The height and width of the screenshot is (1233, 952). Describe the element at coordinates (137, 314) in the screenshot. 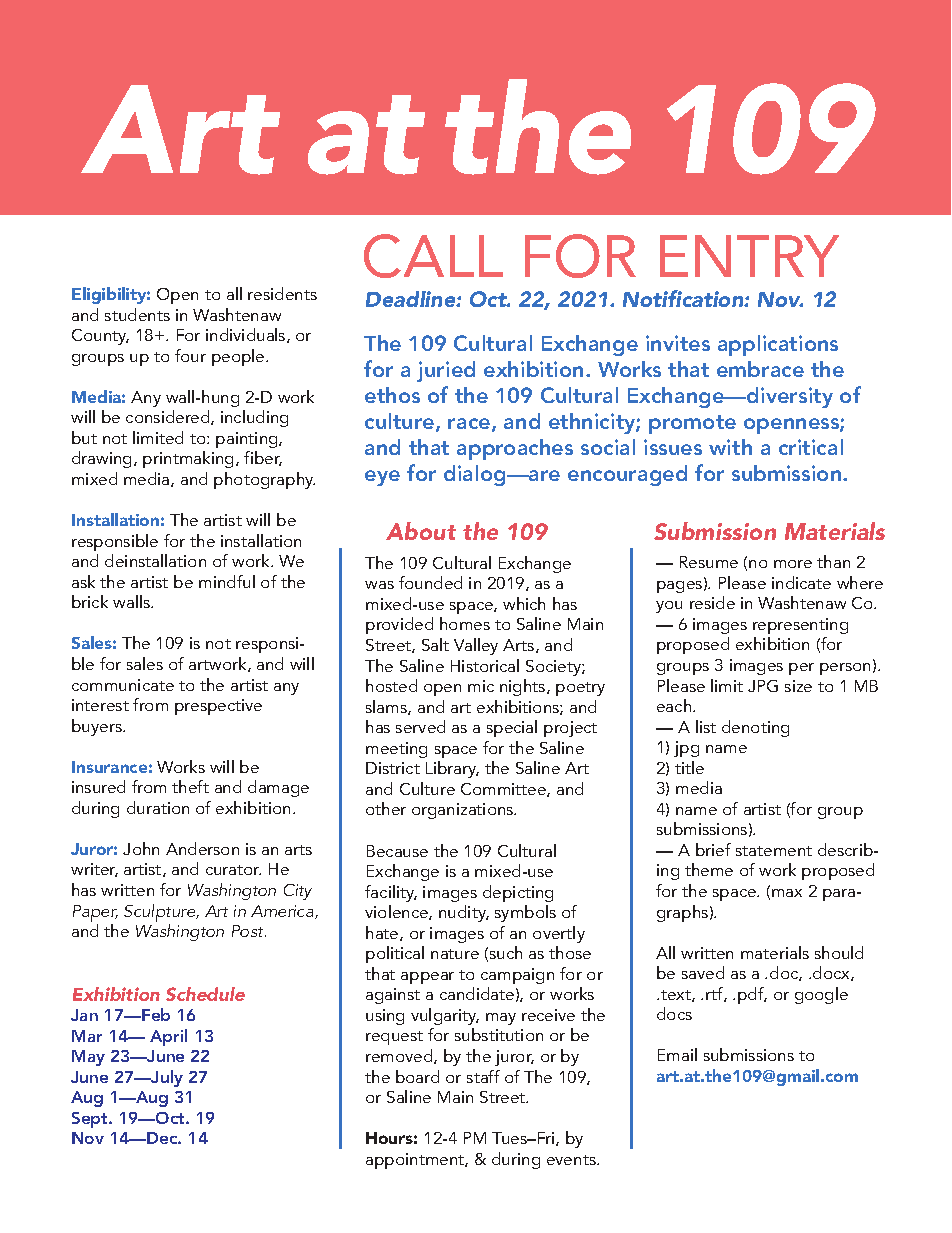

I see `students` at that location.
